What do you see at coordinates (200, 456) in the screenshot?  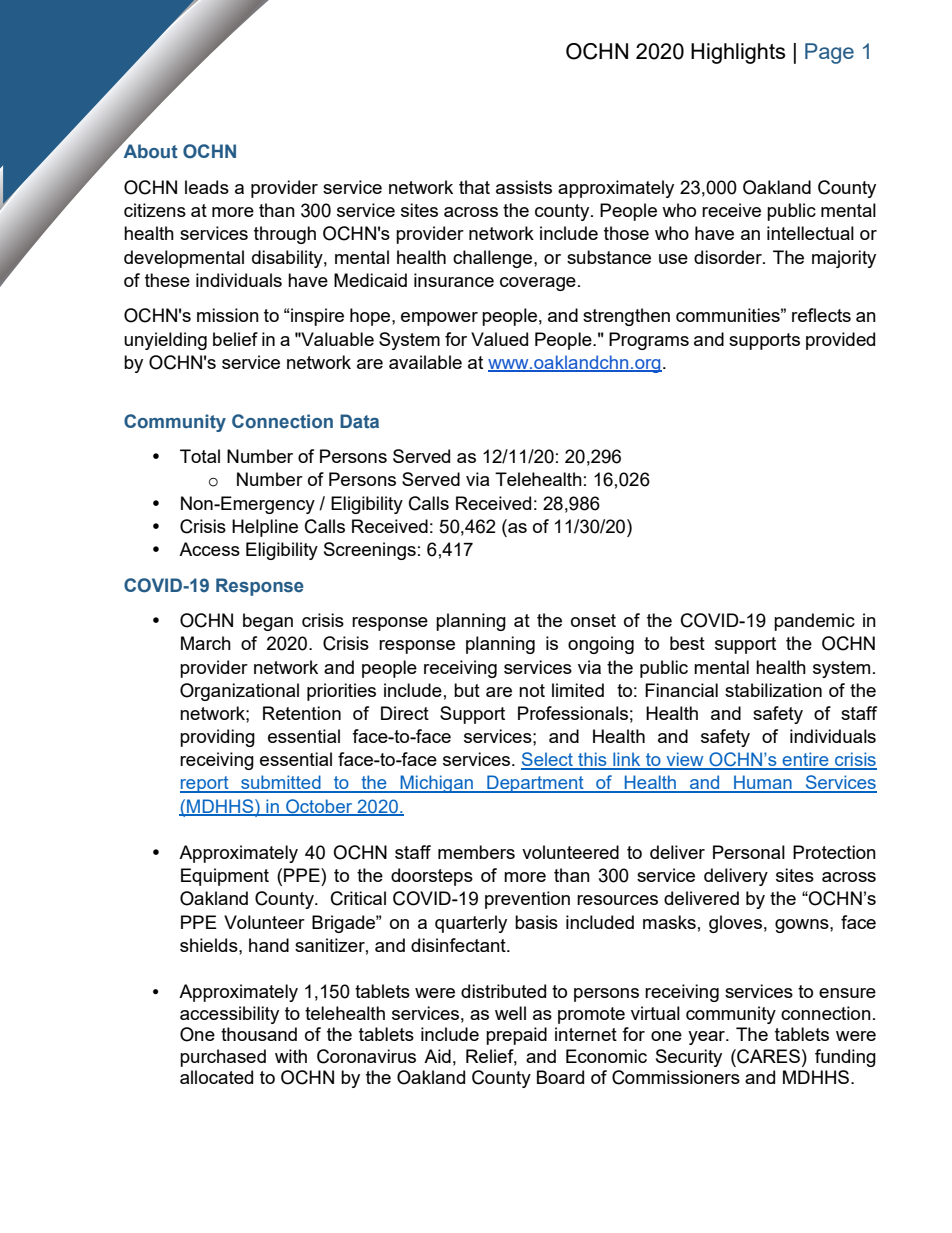 I see `Total` at bounding box center [200, 456].
